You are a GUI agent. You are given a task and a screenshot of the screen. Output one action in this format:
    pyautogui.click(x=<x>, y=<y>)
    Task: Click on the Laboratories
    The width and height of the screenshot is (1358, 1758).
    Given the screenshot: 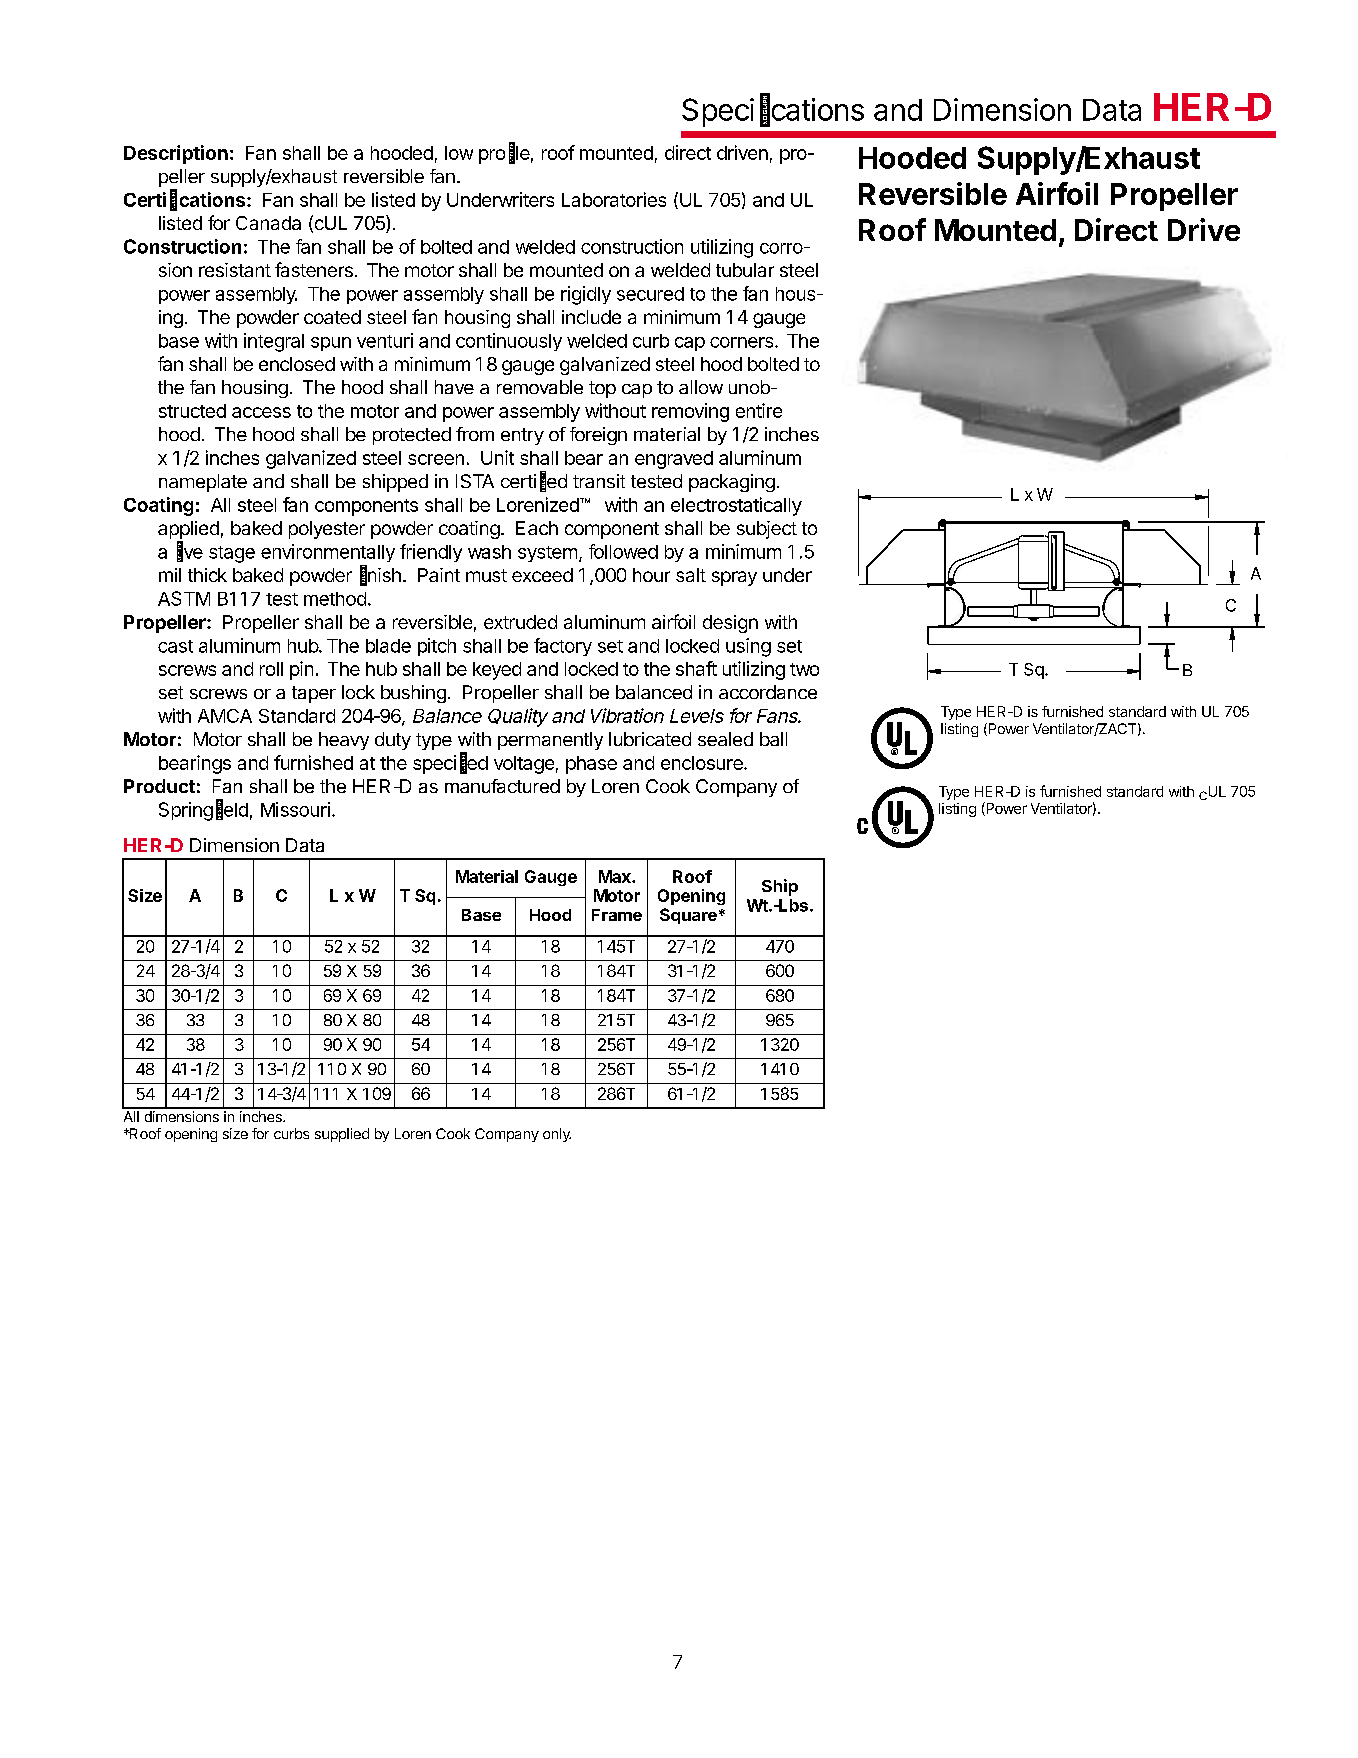 What is the action you would take?
    pyautogui.click(x=614, y=199)
